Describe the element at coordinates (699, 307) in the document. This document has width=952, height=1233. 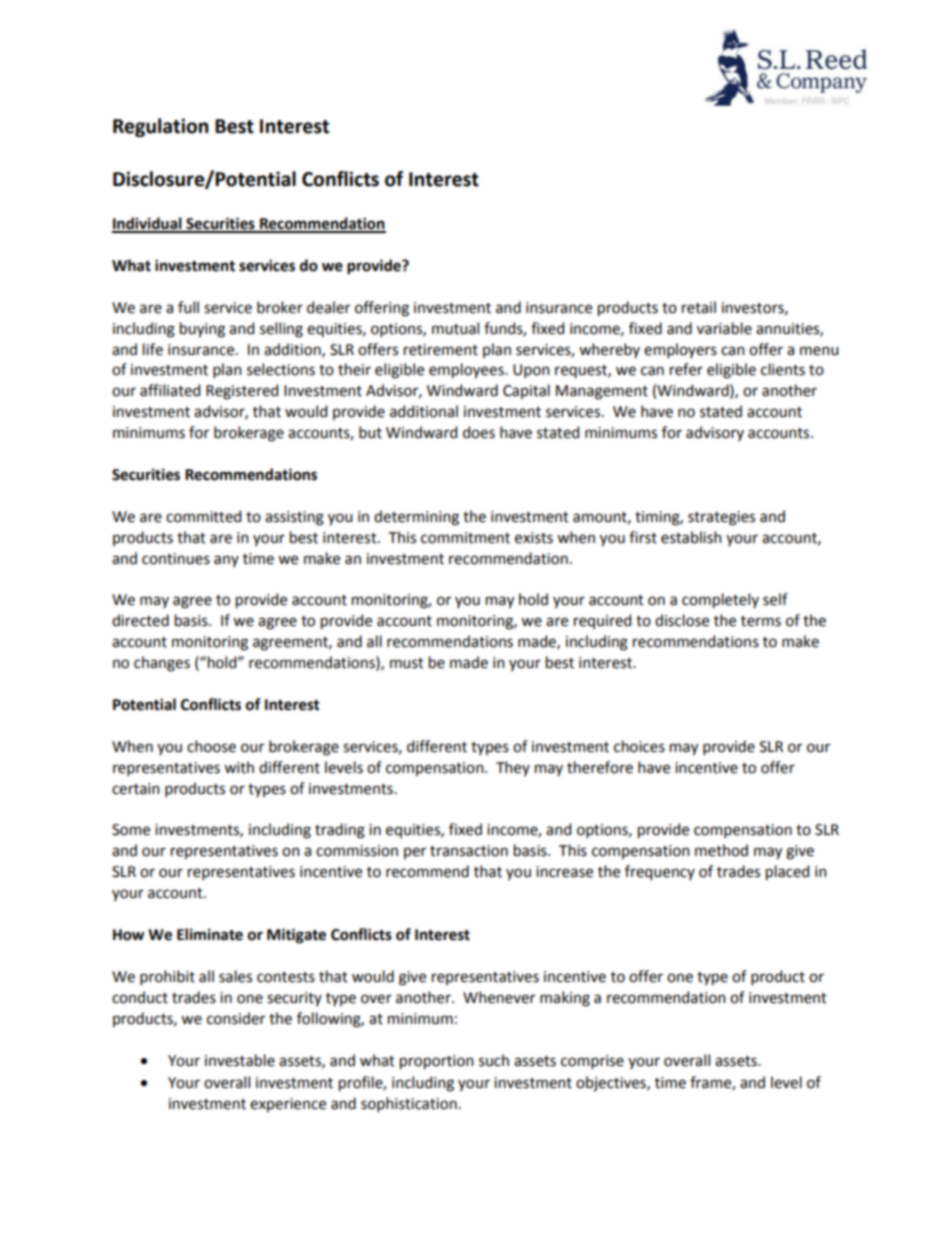
I see `retail` at that location.
